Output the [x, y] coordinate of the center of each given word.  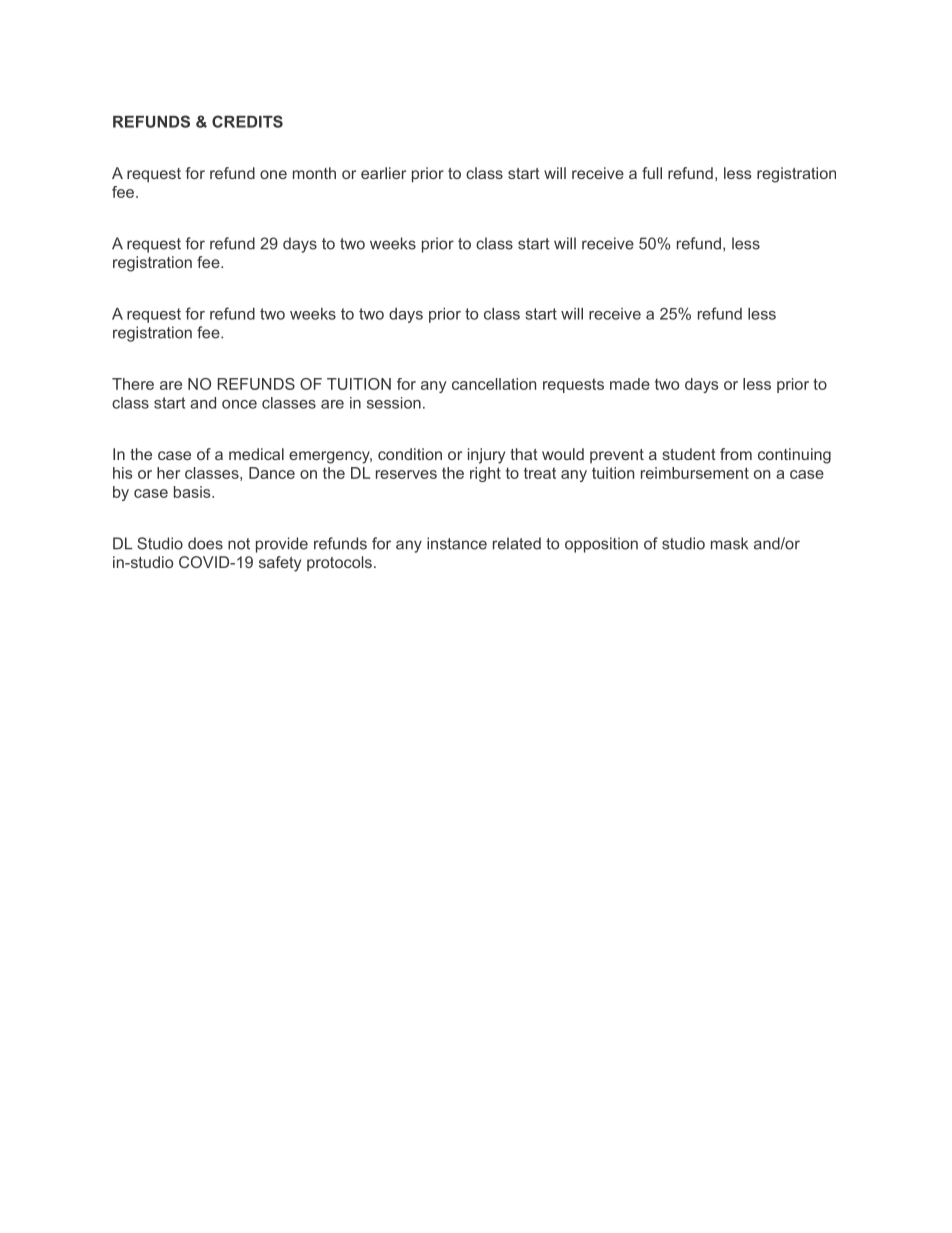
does [205, 543]
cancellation [494, 384]
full [652, 173]
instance [457, 543]
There [133, 384]
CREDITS [247, 121]
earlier [383, 173]
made [630, 384]
